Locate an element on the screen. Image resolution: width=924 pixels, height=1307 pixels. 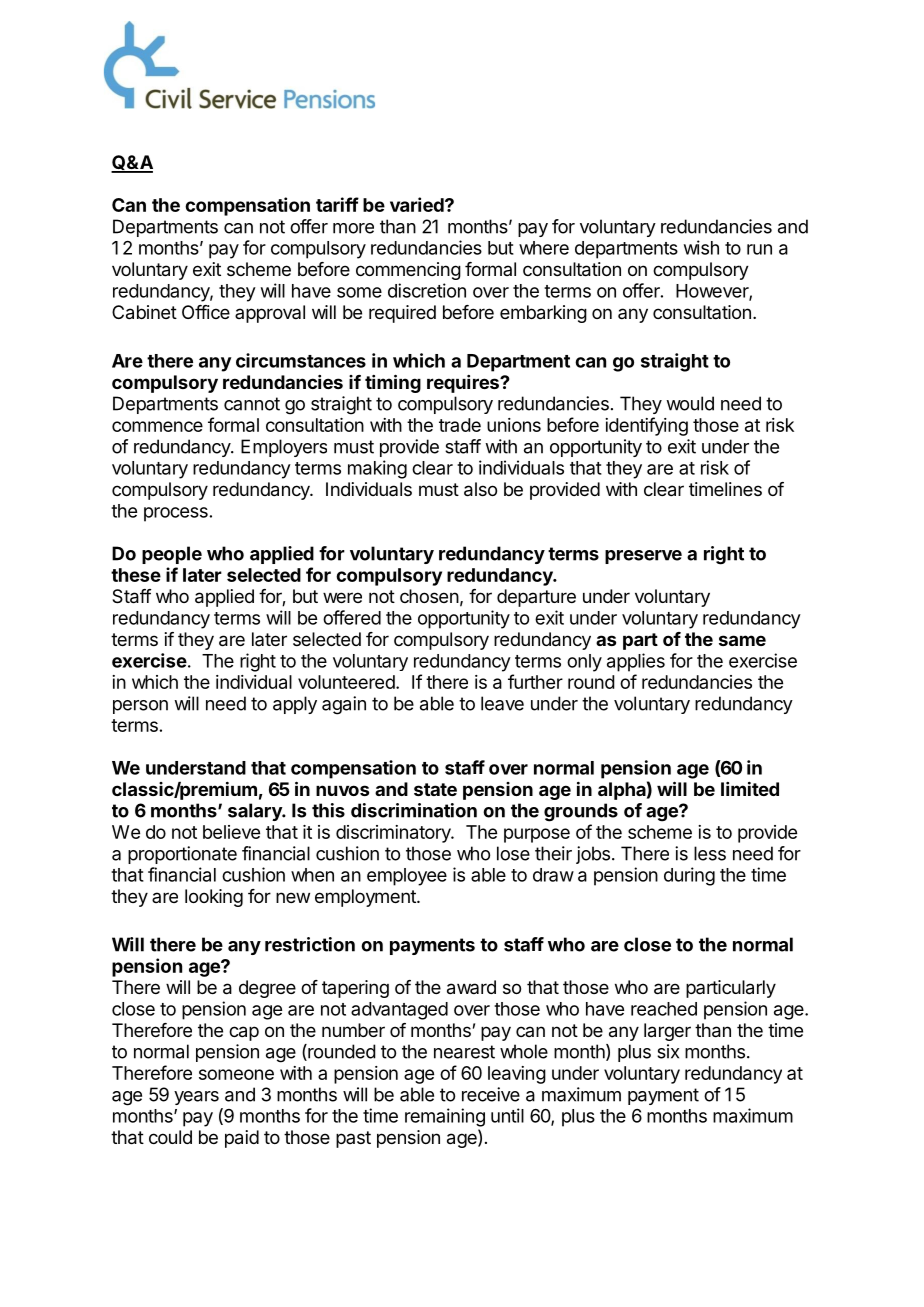
wish is located at coordinates (701, 247).
